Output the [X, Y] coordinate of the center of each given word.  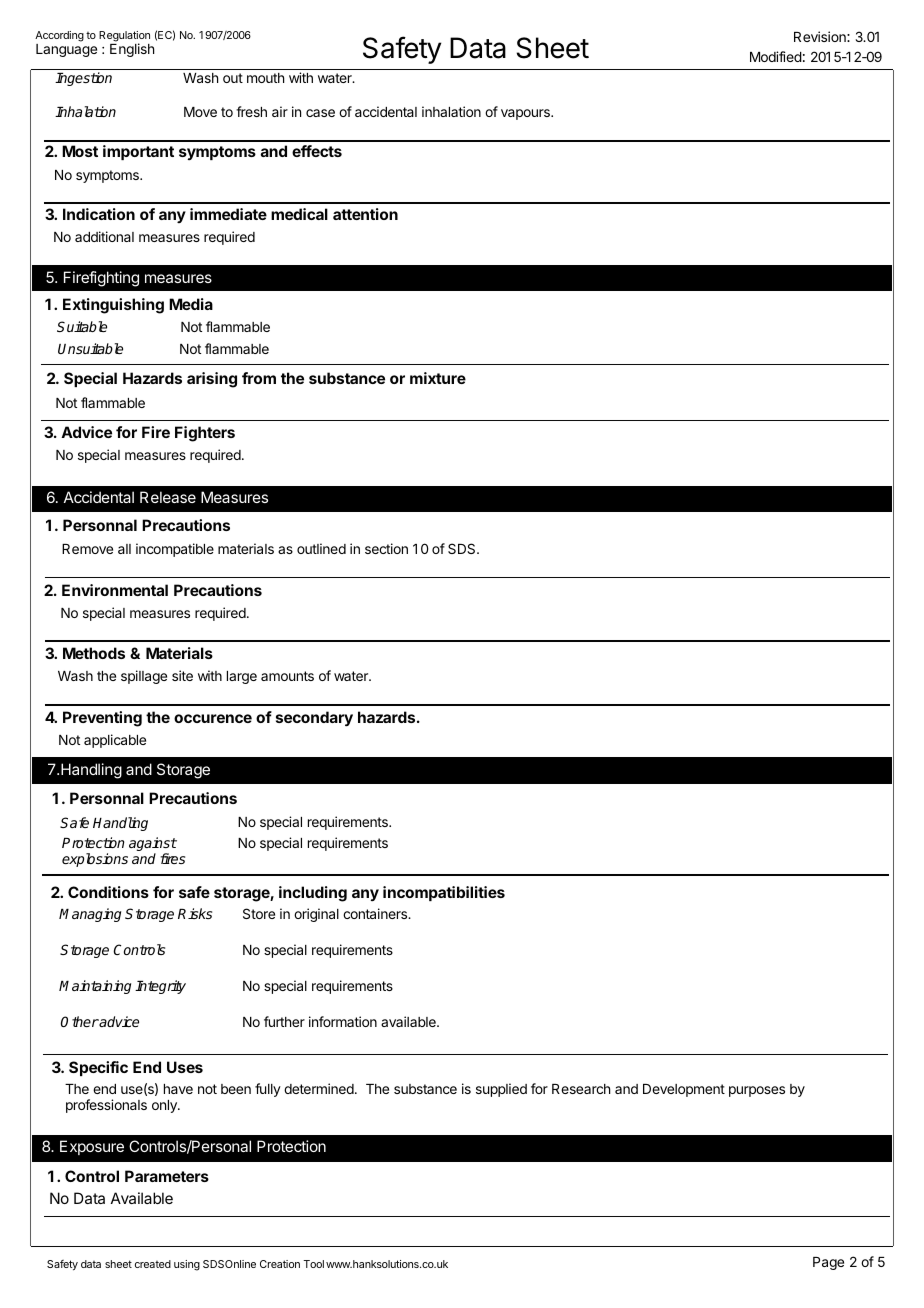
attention [365, 214]
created [153, 1264]
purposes [757, 1091]
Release [168, 497]
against [153, 845]
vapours [526, 114]
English [132, 50]
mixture [438, 378]
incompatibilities [444, 893]
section [386, 548]
